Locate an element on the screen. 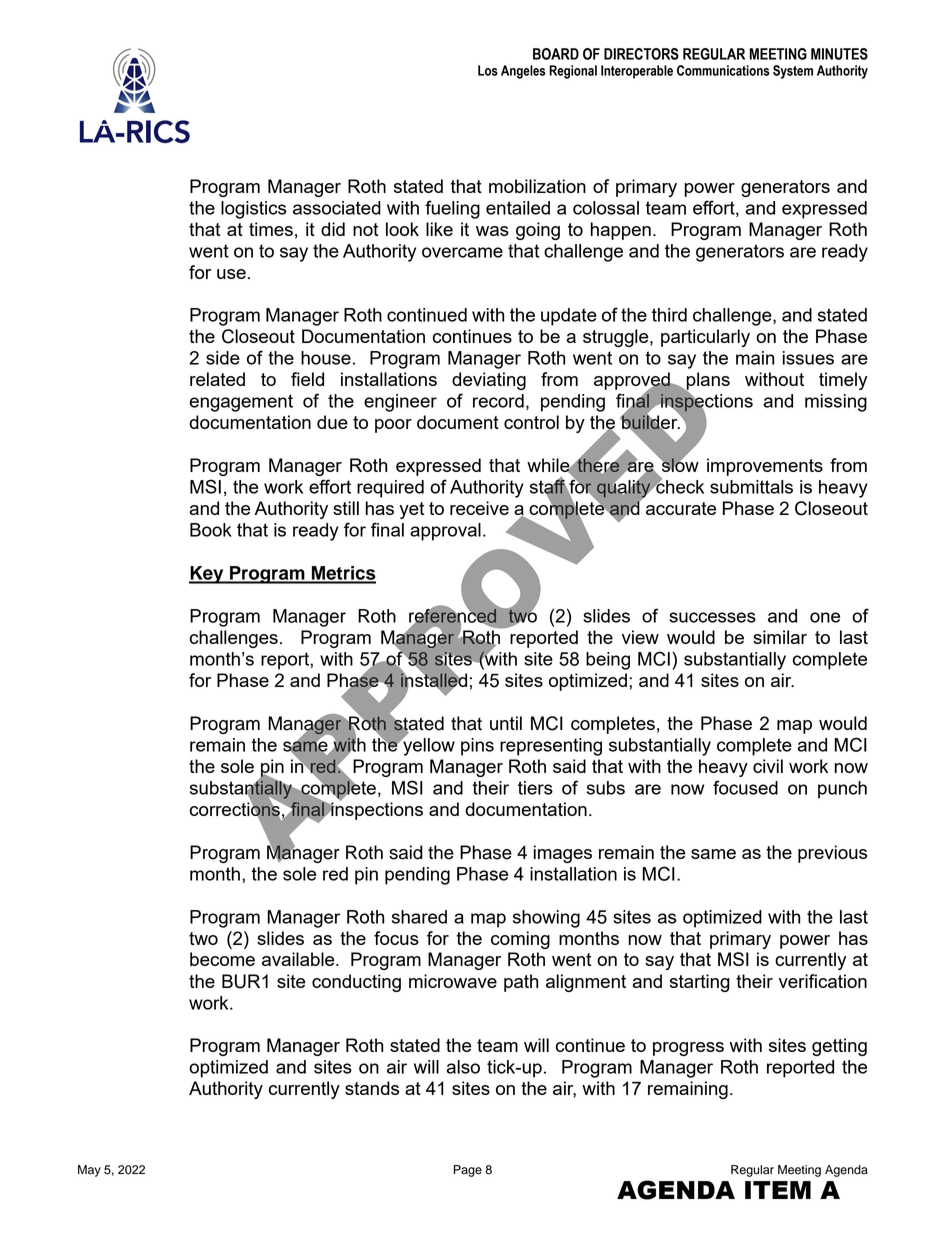  ITEM is located at coordinates (778, 1190).
